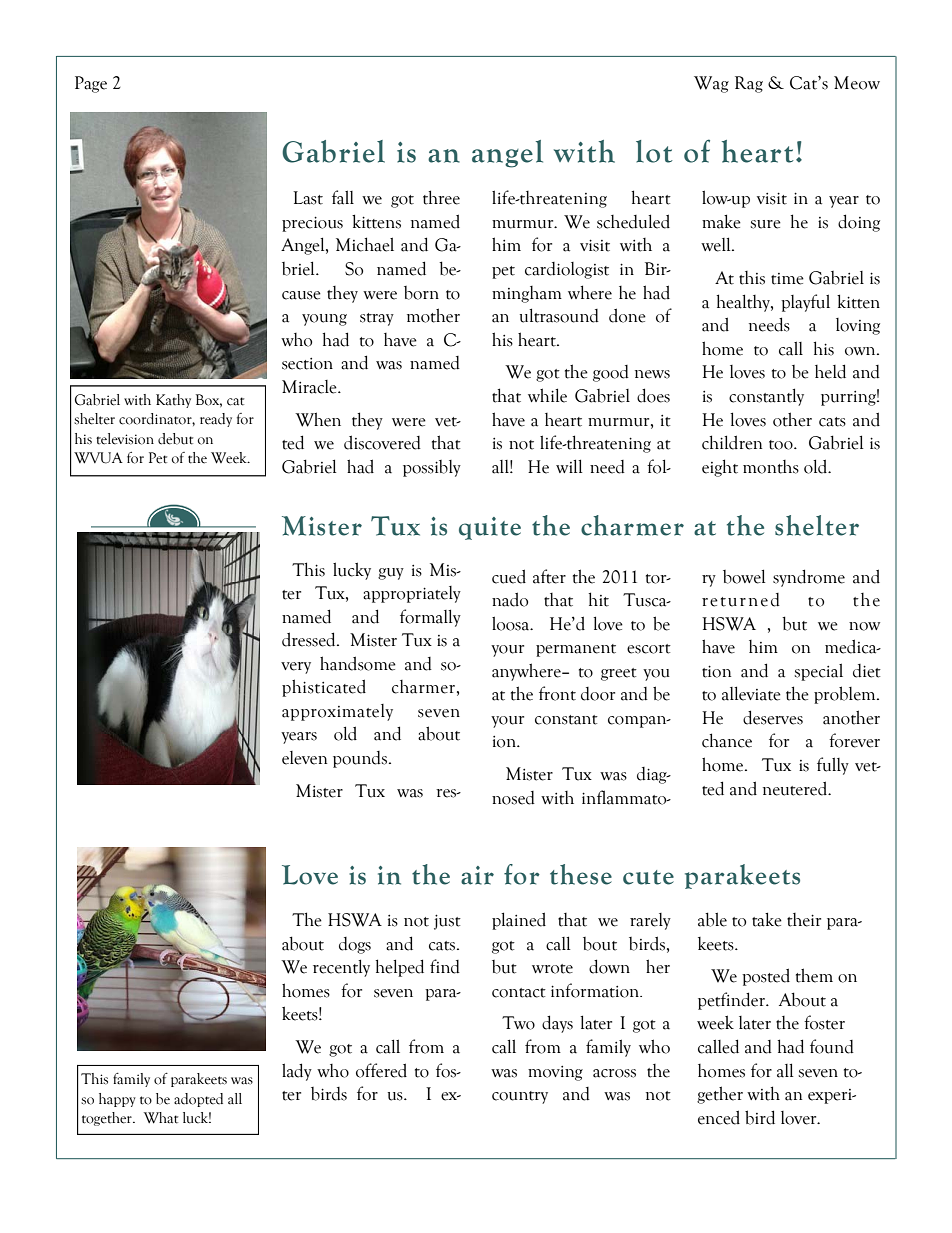 The height and width of the screenshot is (1233, 952). I want to click on adopted, so click(198, 1100).
